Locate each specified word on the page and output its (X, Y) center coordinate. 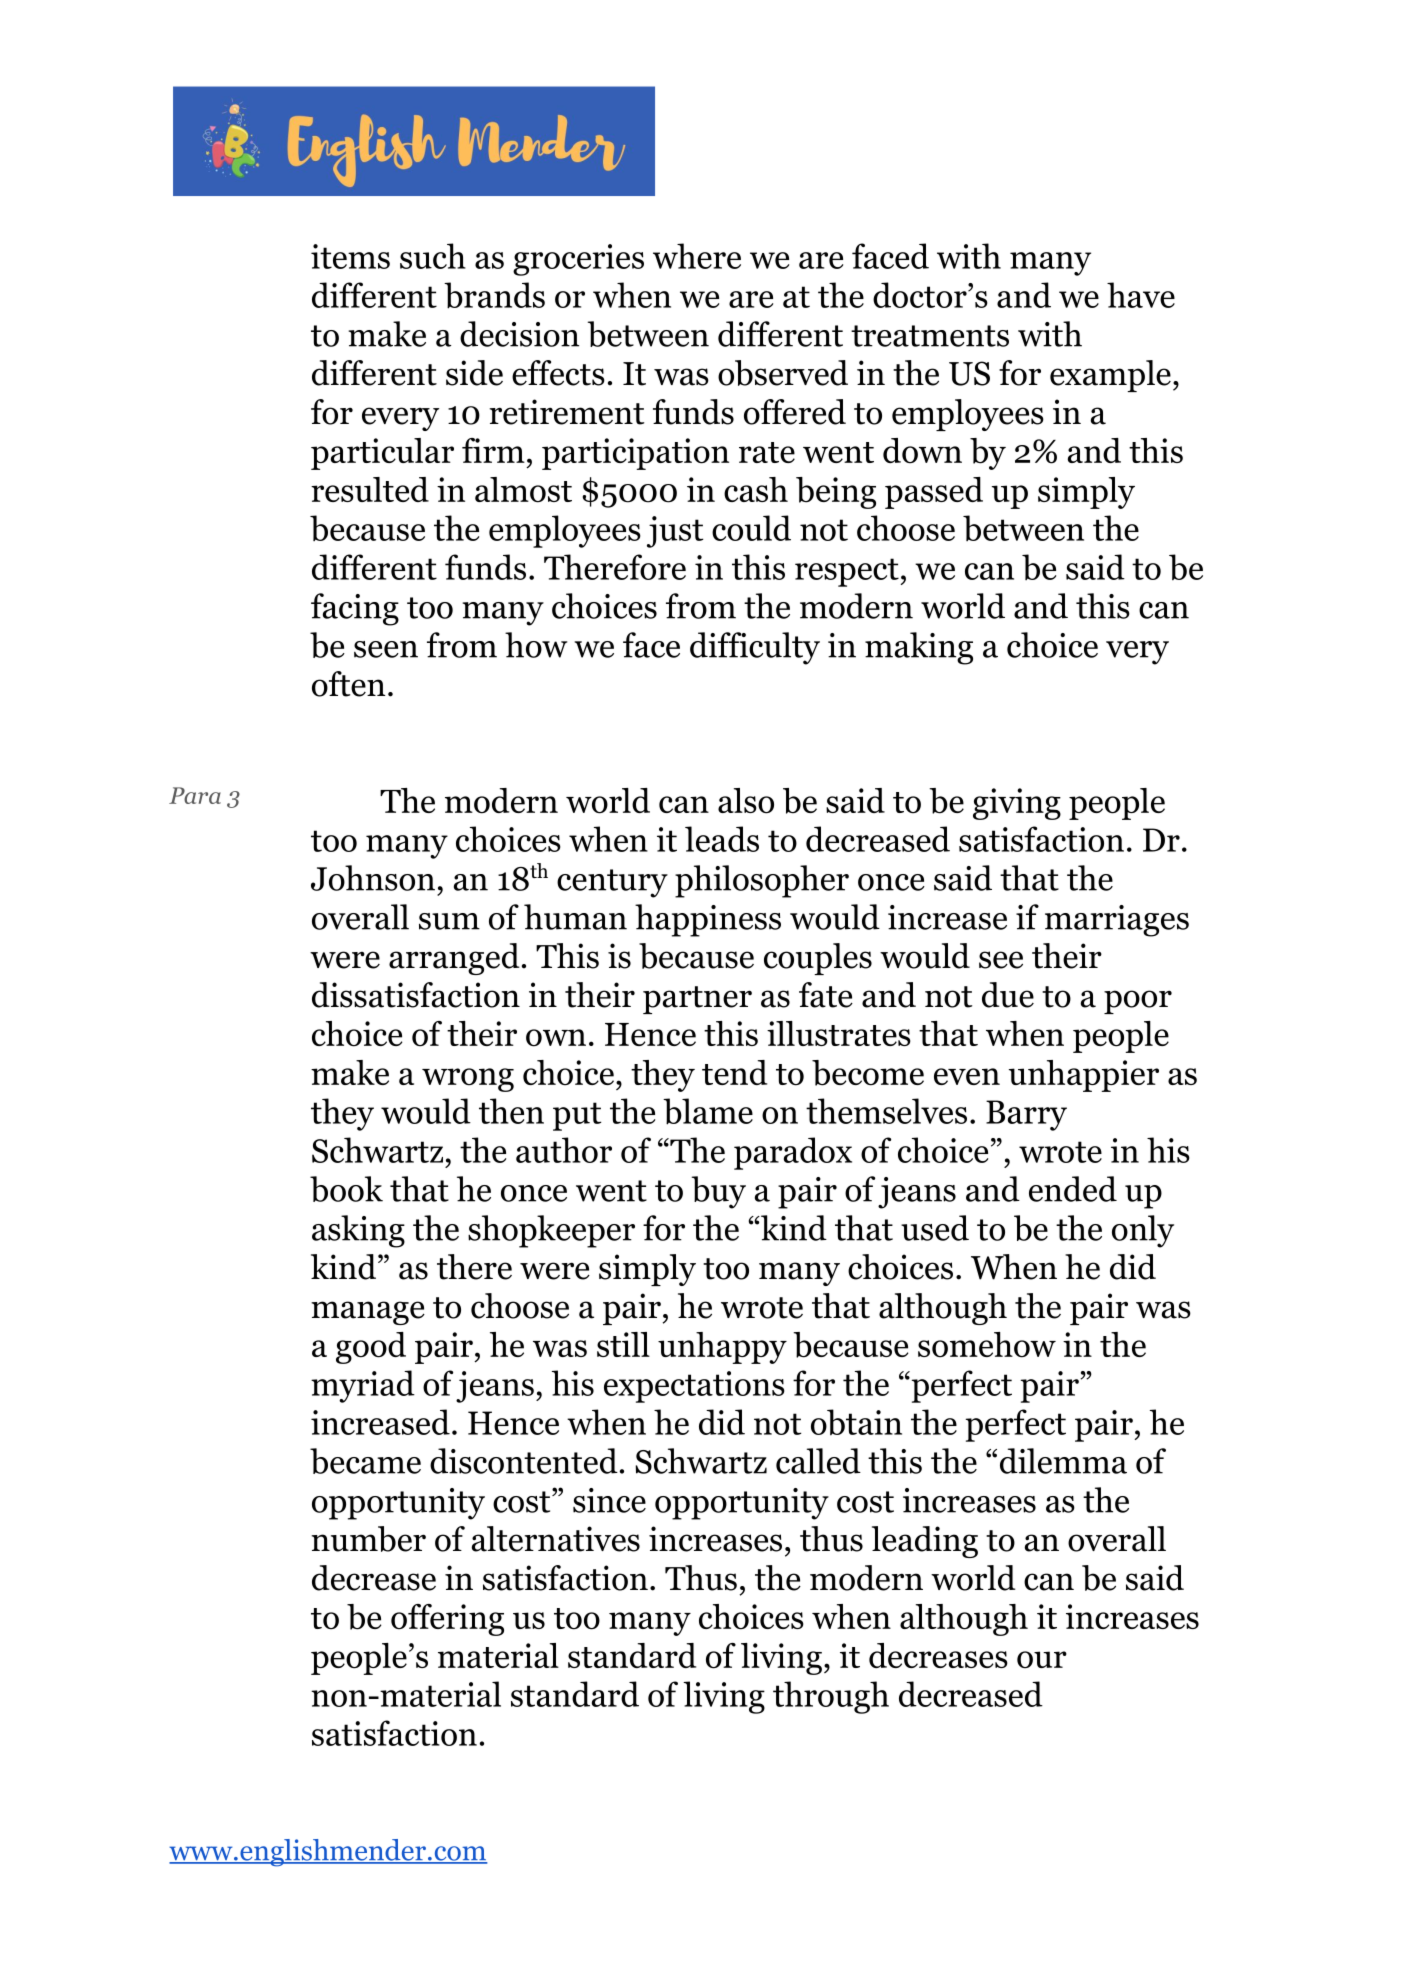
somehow (987, 1345)
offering (447, 1620)
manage (368, 1313)
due (1008, 995)
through (831, 1697)
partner (697, 1000)
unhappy (722, 1348)
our (1042, 1659)
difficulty (755, 648)
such (433, 256)
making (919, 648)
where (697, 256)
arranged (454, 959)
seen (386, 649)
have (1141, 295)
